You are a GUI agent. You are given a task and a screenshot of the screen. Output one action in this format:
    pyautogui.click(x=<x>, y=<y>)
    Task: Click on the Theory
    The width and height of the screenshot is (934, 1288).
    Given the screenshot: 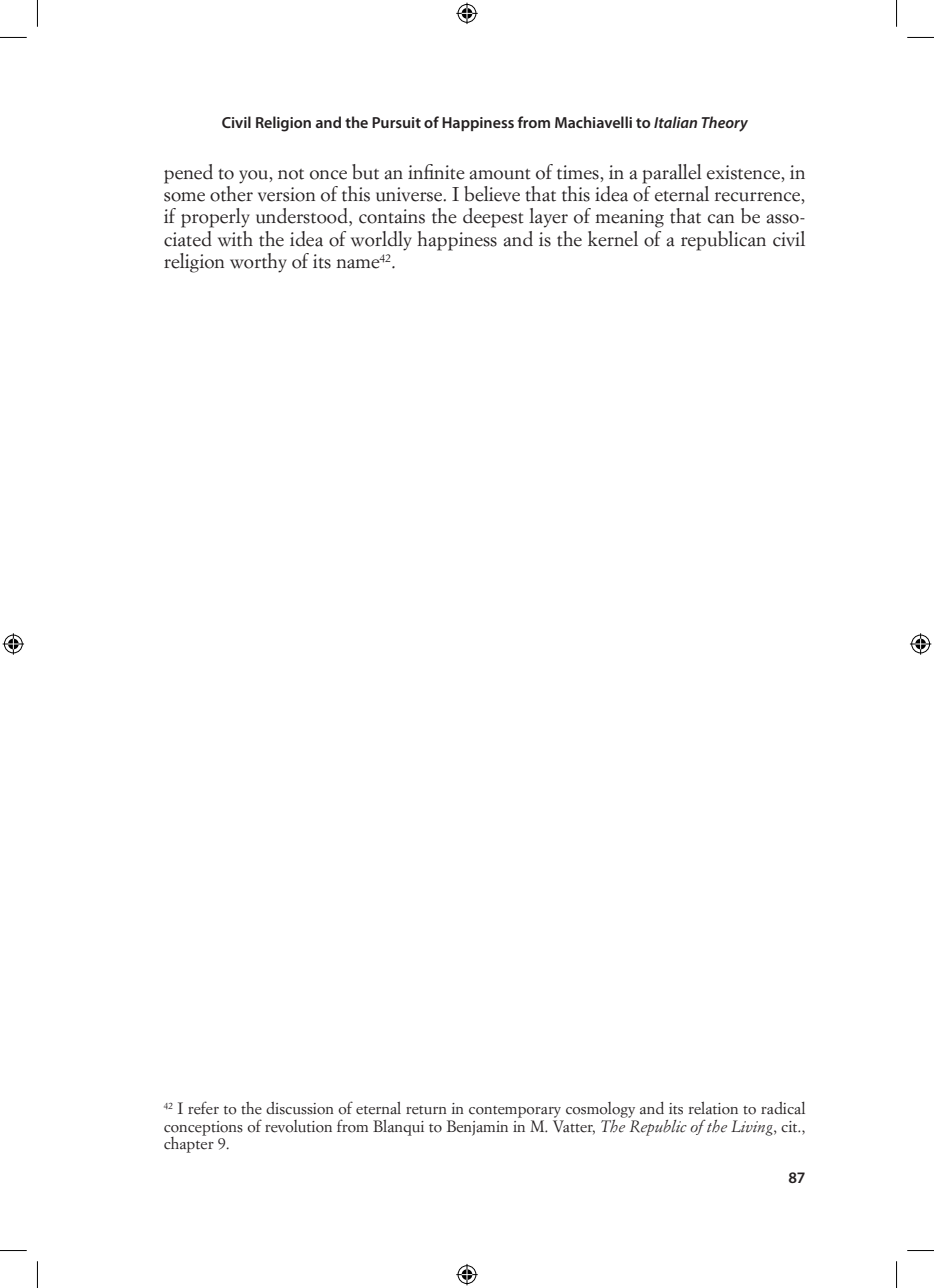 What is the action you would take?
    pyautogui.click(x=724, y=124)
